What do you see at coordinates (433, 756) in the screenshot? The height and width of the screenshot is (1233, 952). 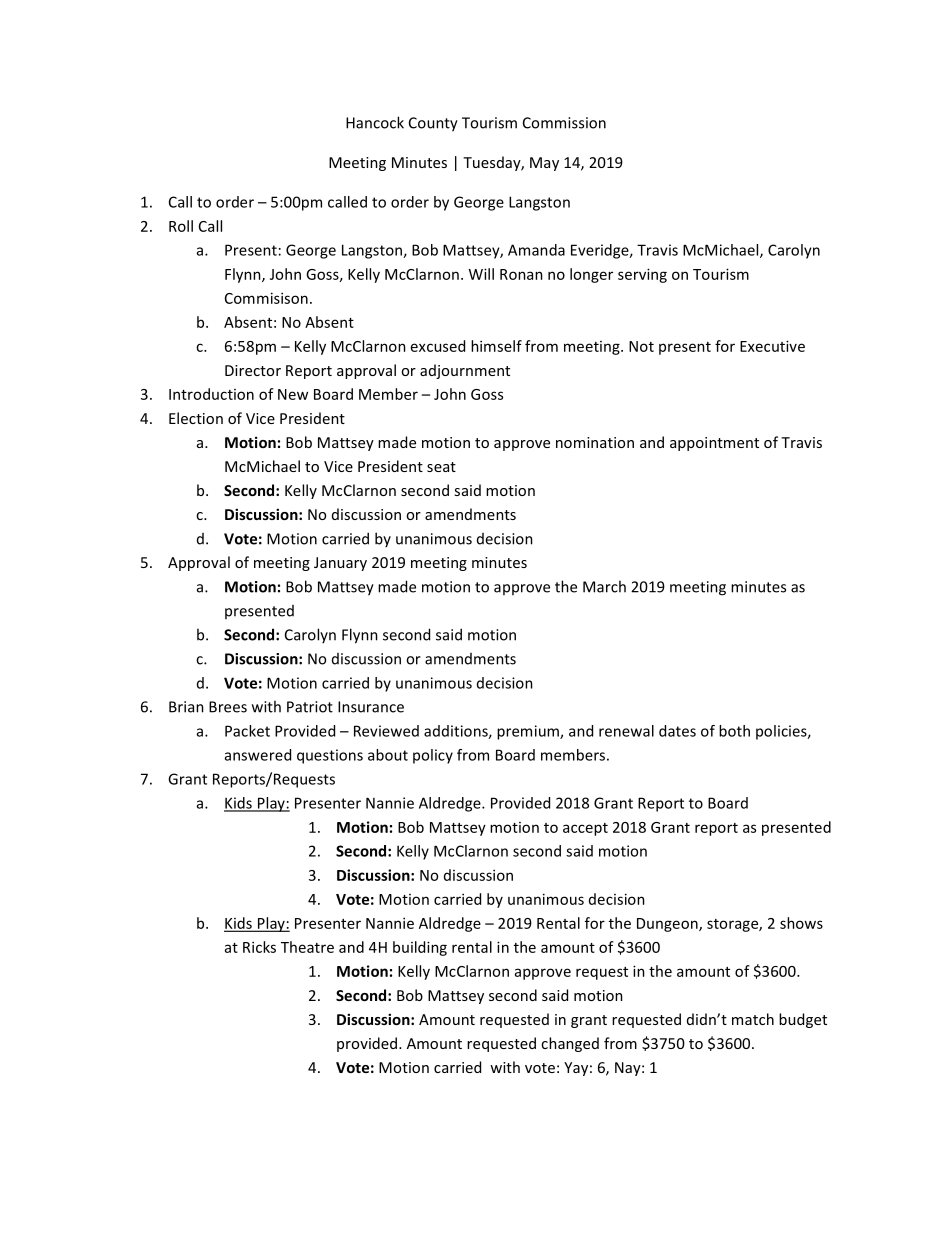 I see `policy` at bounding box center [433, 756].
